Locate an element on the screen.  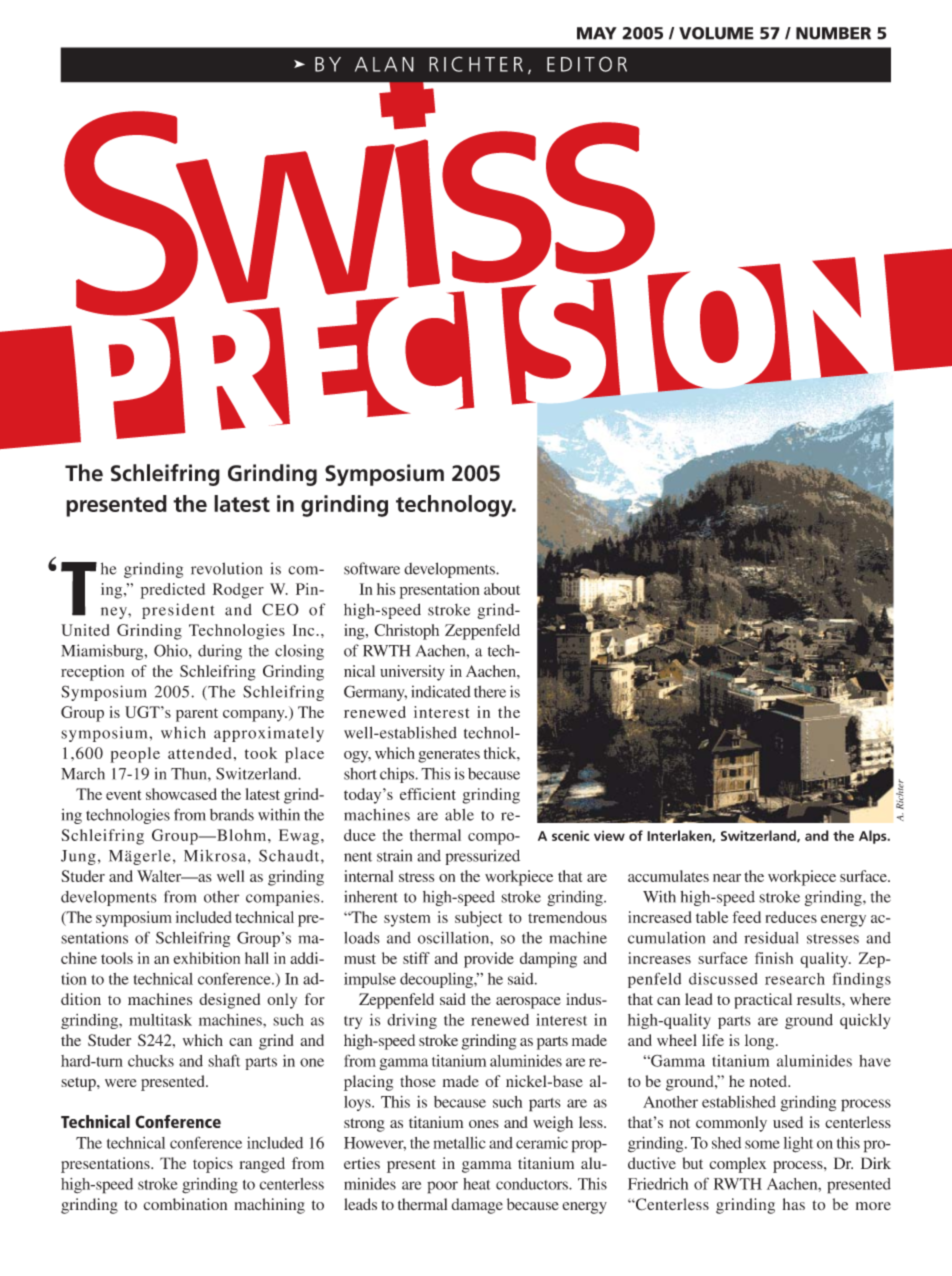
EDITOR is located at coordinates (587, 64).
